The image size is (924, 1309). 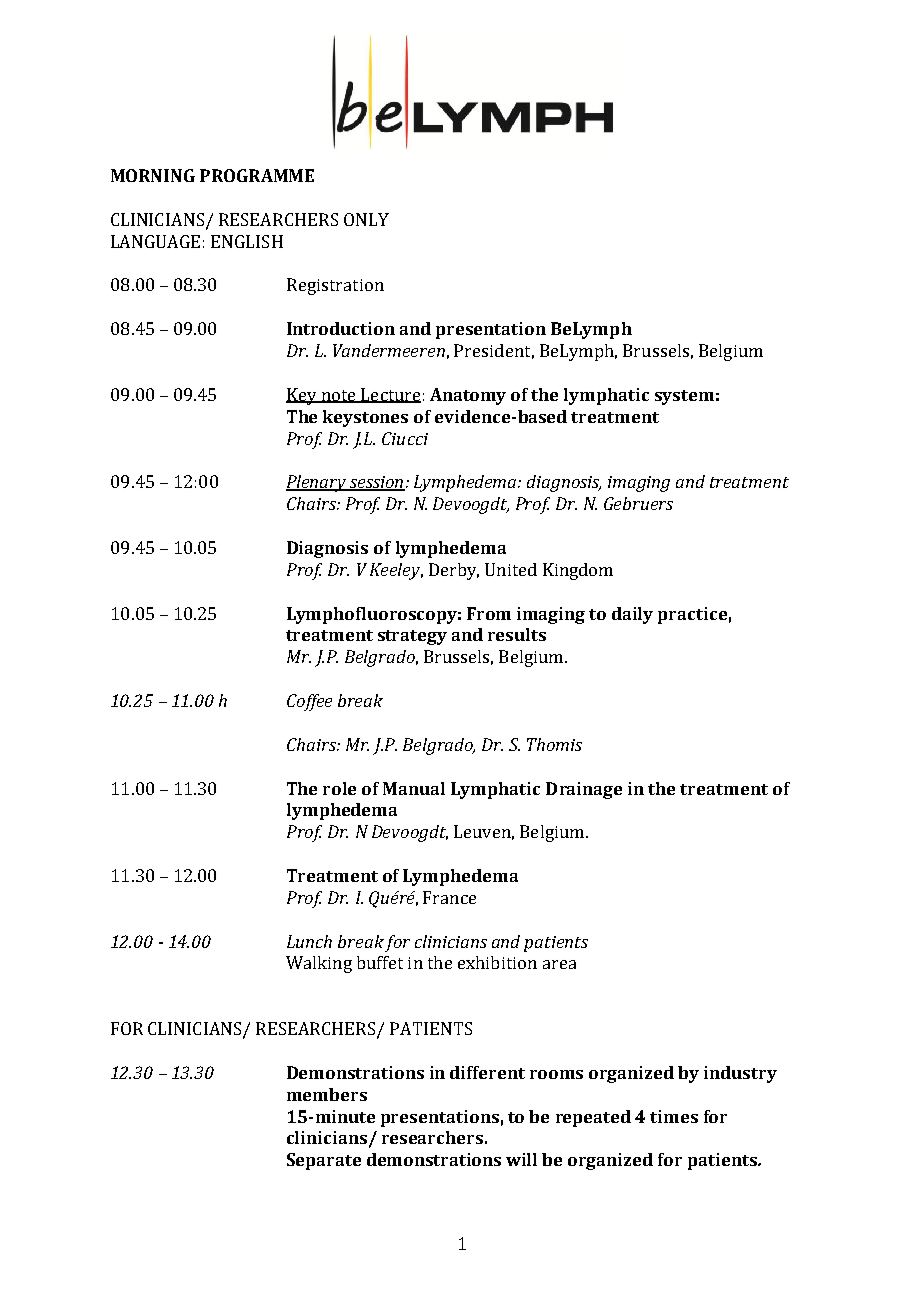 What do you see at coordinates (454, 571) in the image?
I see `Derby` at bounding box center [454, 571].
